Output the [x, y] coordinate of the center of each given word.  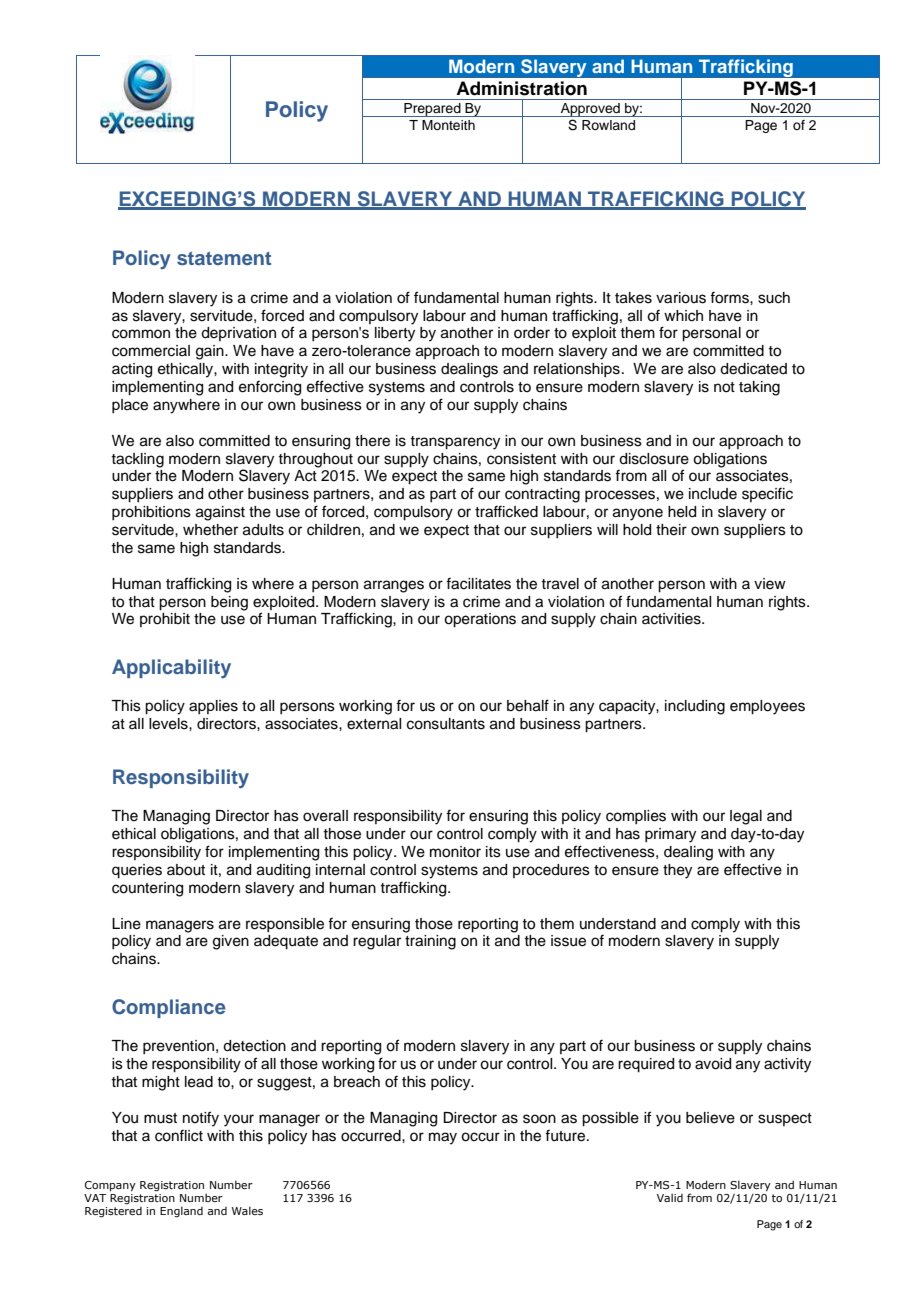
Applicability [171, 669]
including [695, 707]
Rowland [608, 125]
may [443, 1138]
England [181, 1212]
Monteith [448, 125]
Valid [670, 1197]
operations [480, 620]
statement [224, 258]
